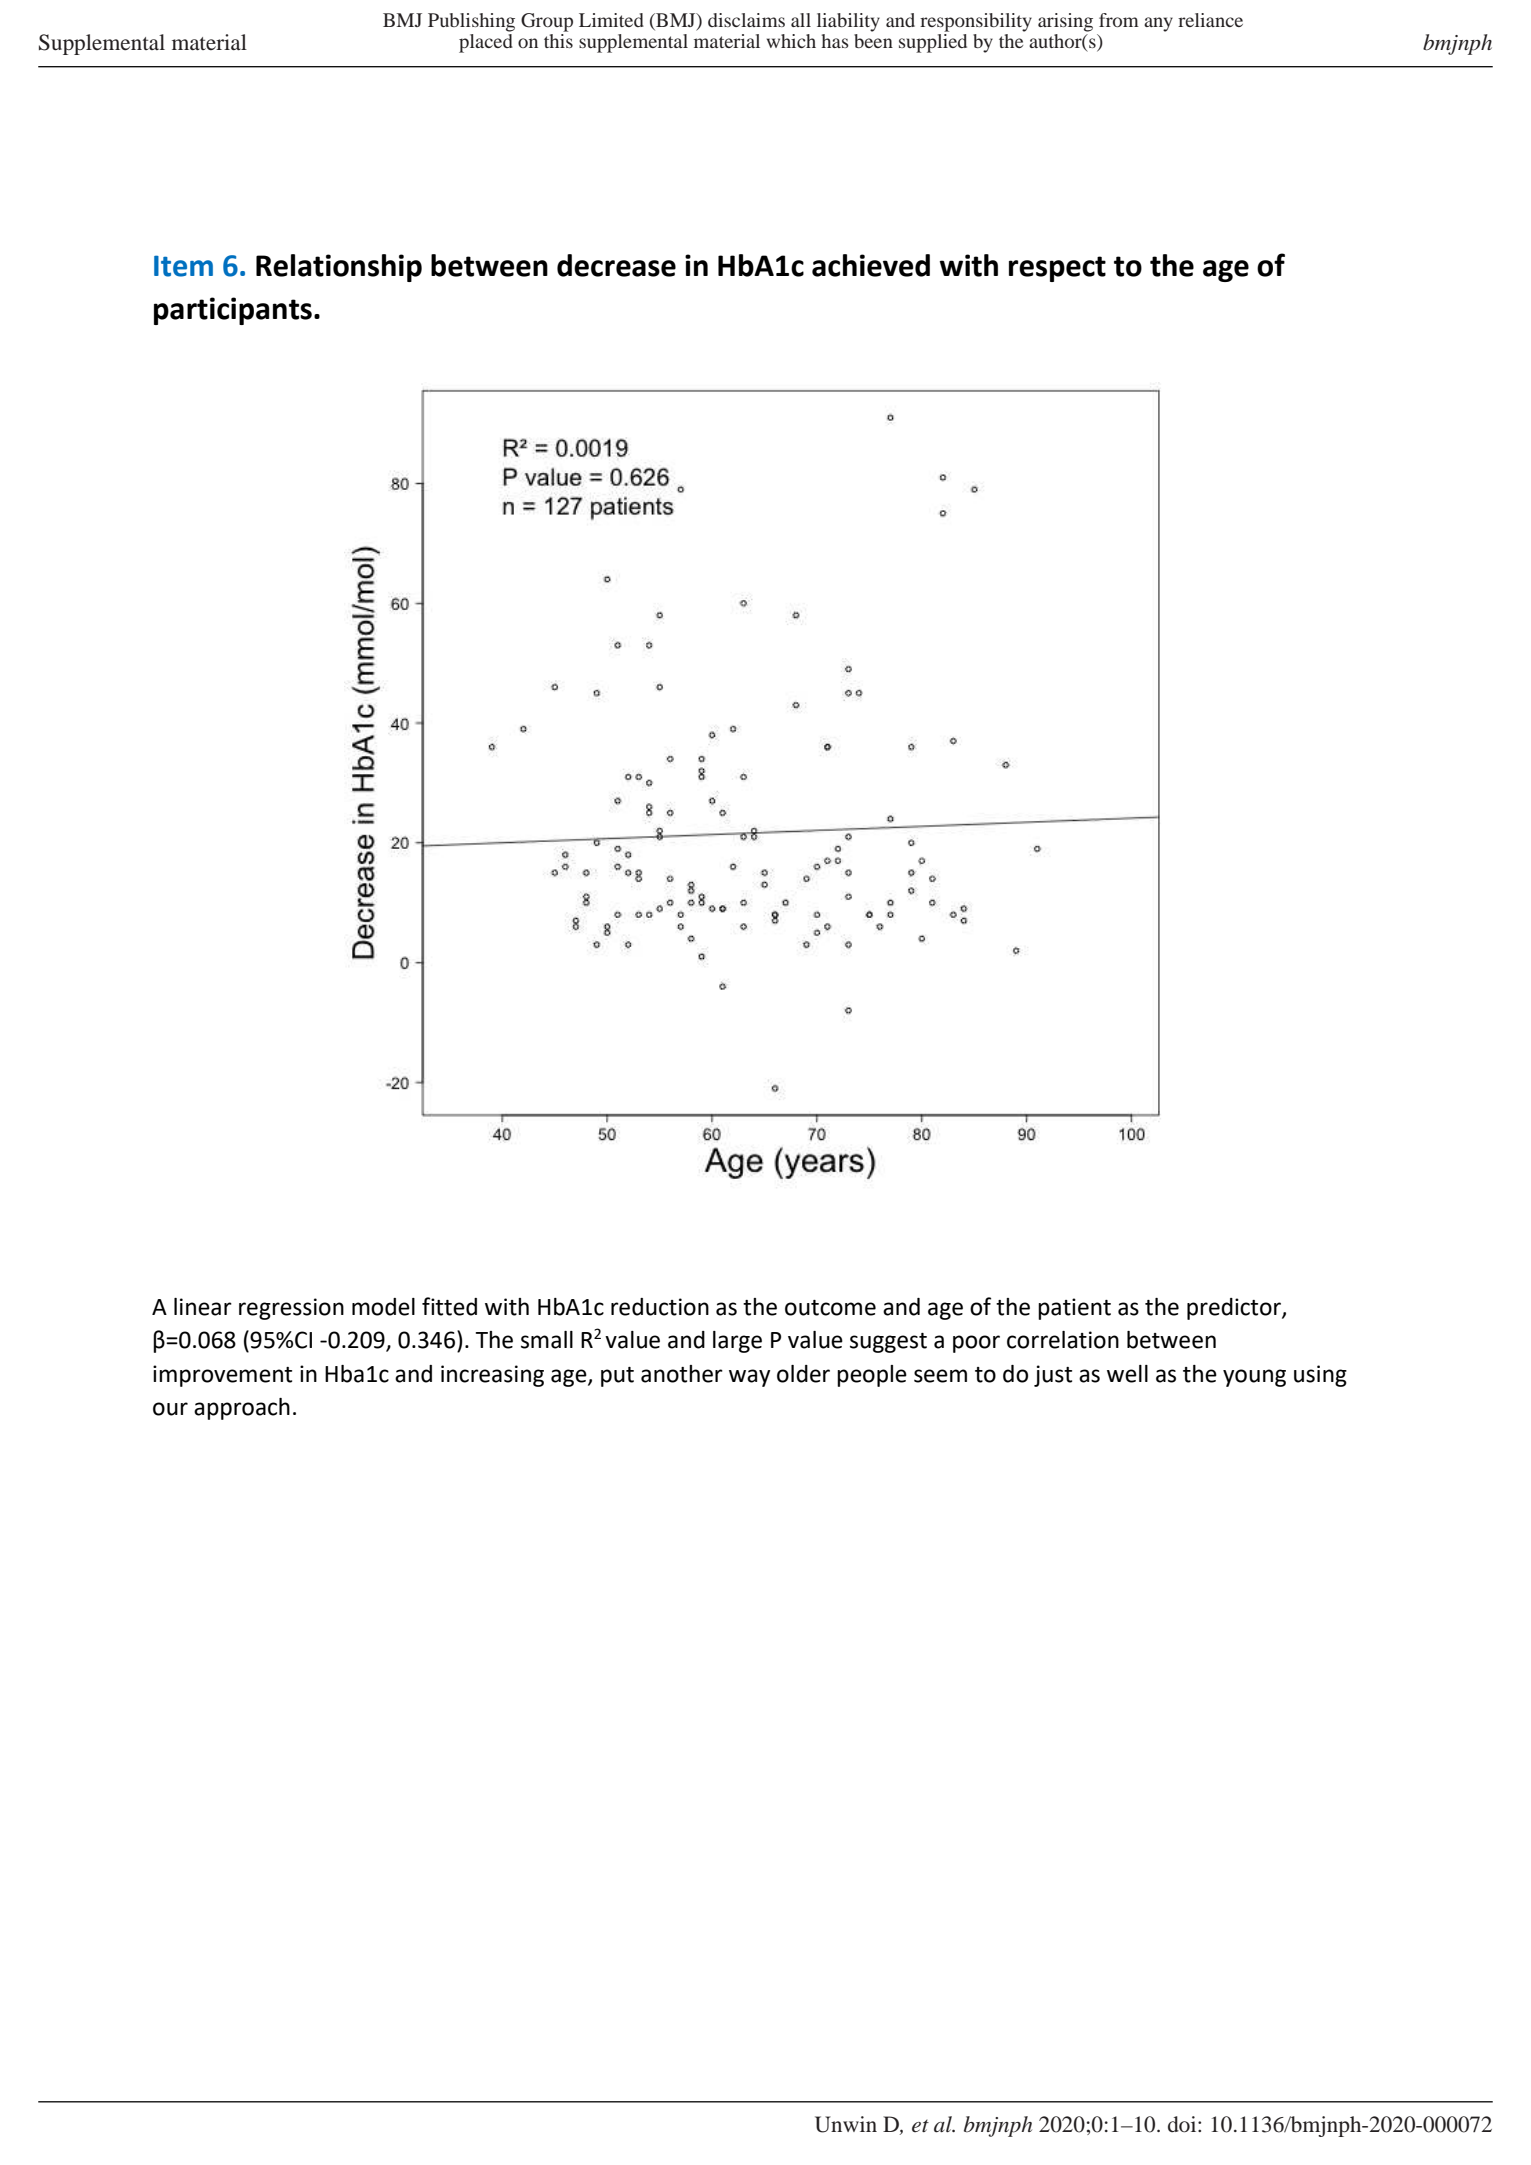  What do you see at coordinates (846, 2124) in the document?
I see `Unwin` at bounding box center [846, 2124].
